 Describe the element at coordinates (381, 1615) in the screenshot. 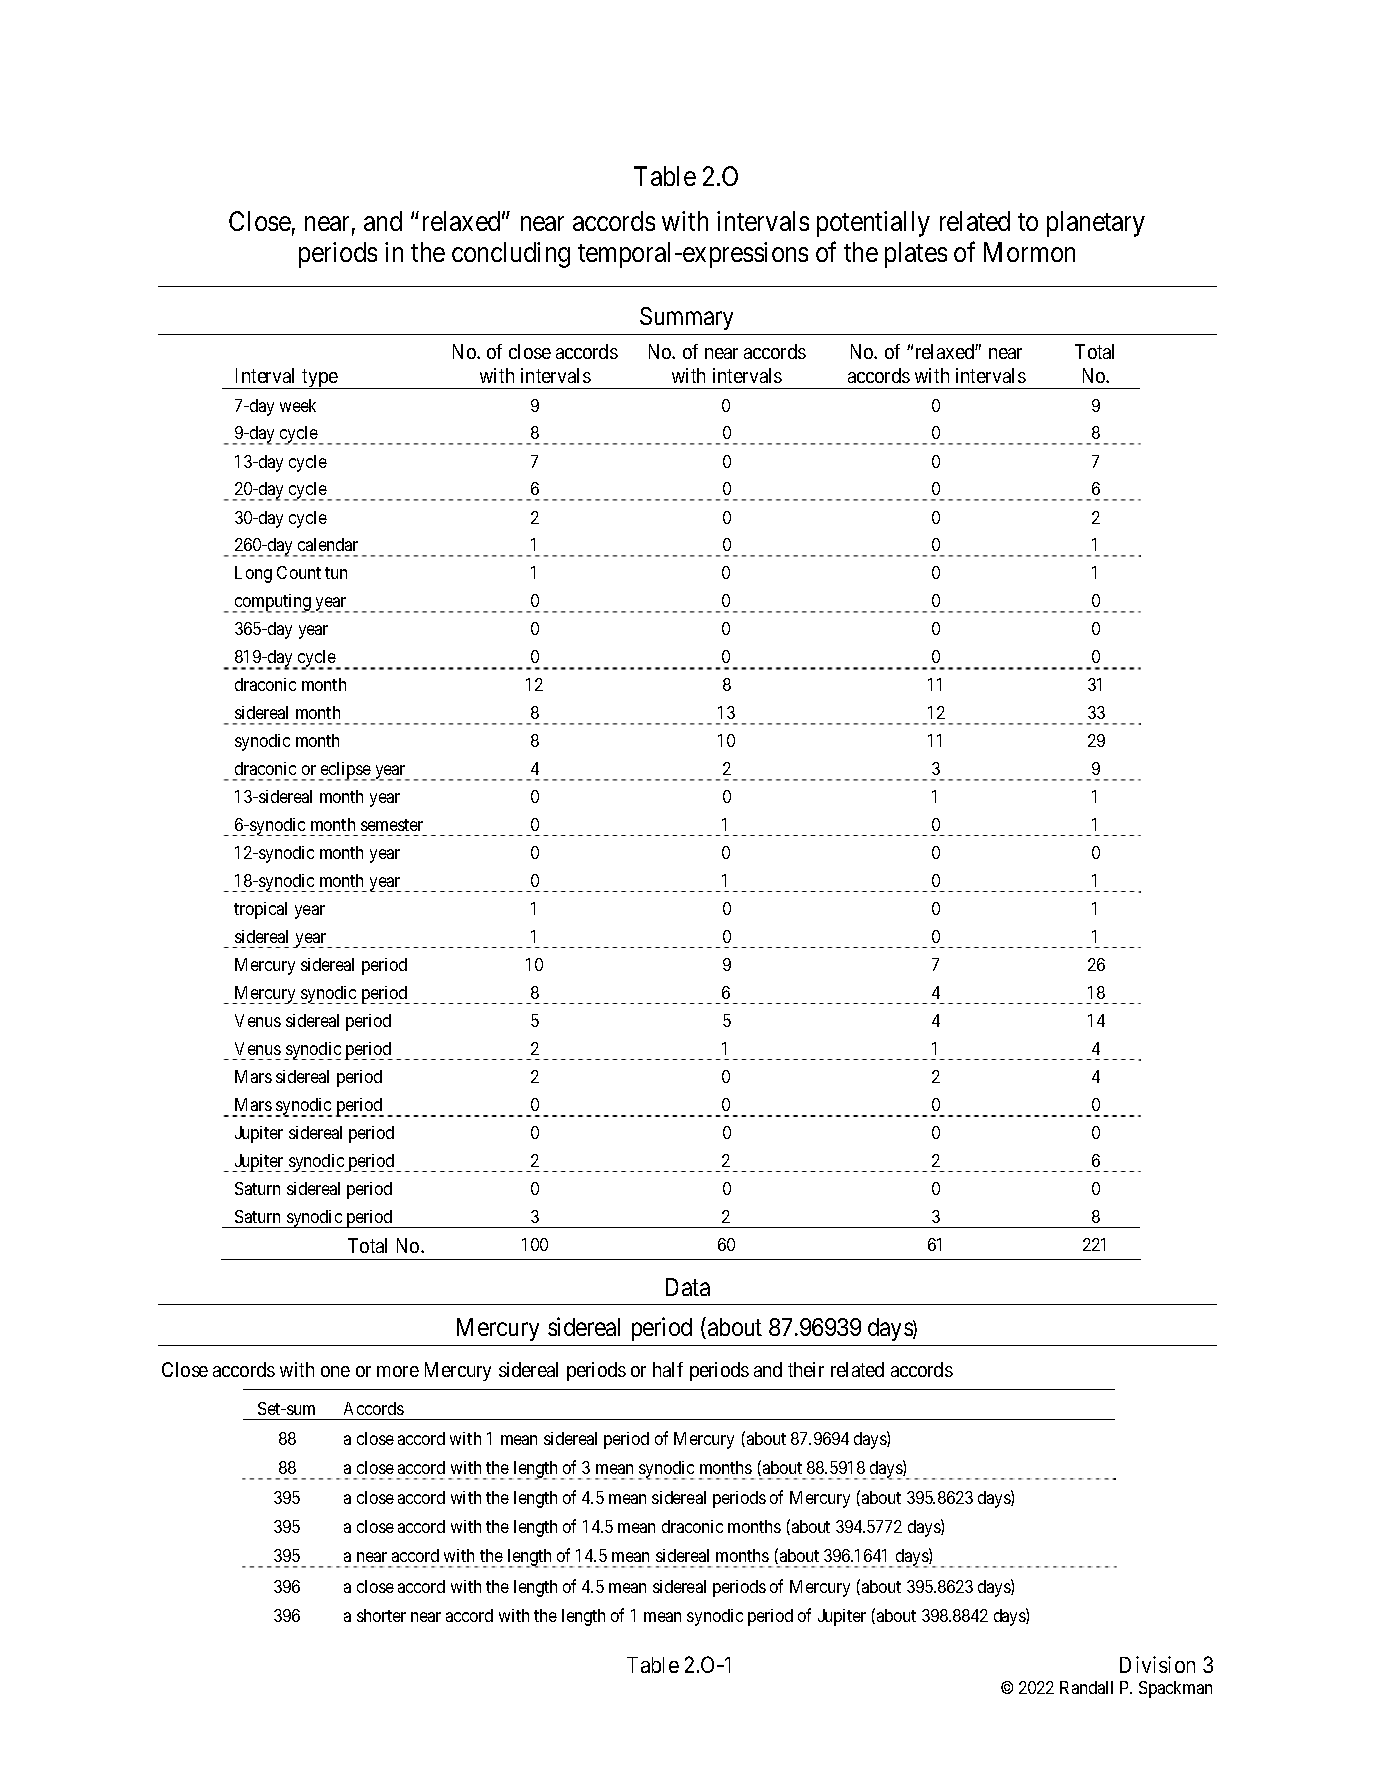

I see `shorter` at that location.
